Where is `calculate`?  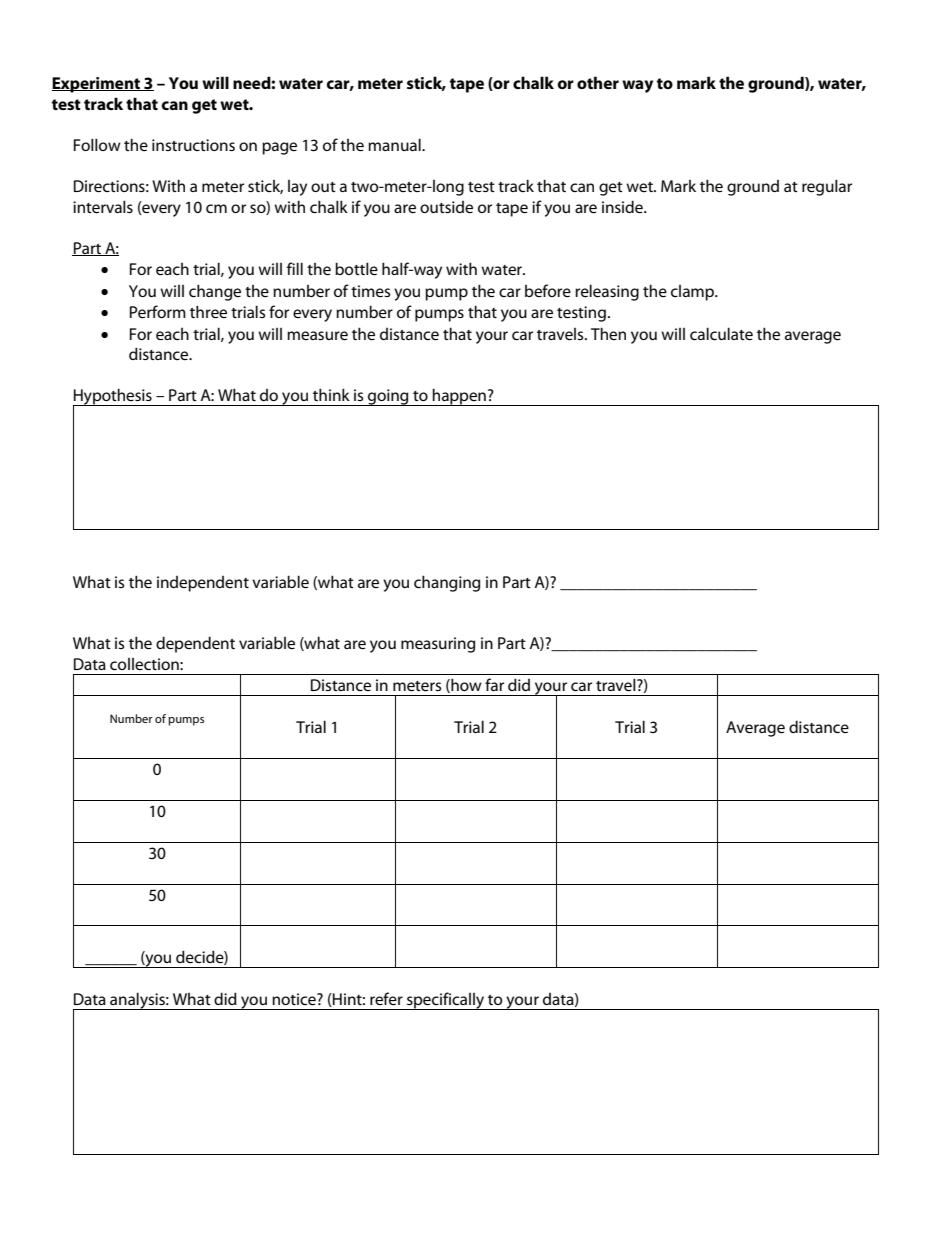 calculate is located at coordinates (721, 334).
